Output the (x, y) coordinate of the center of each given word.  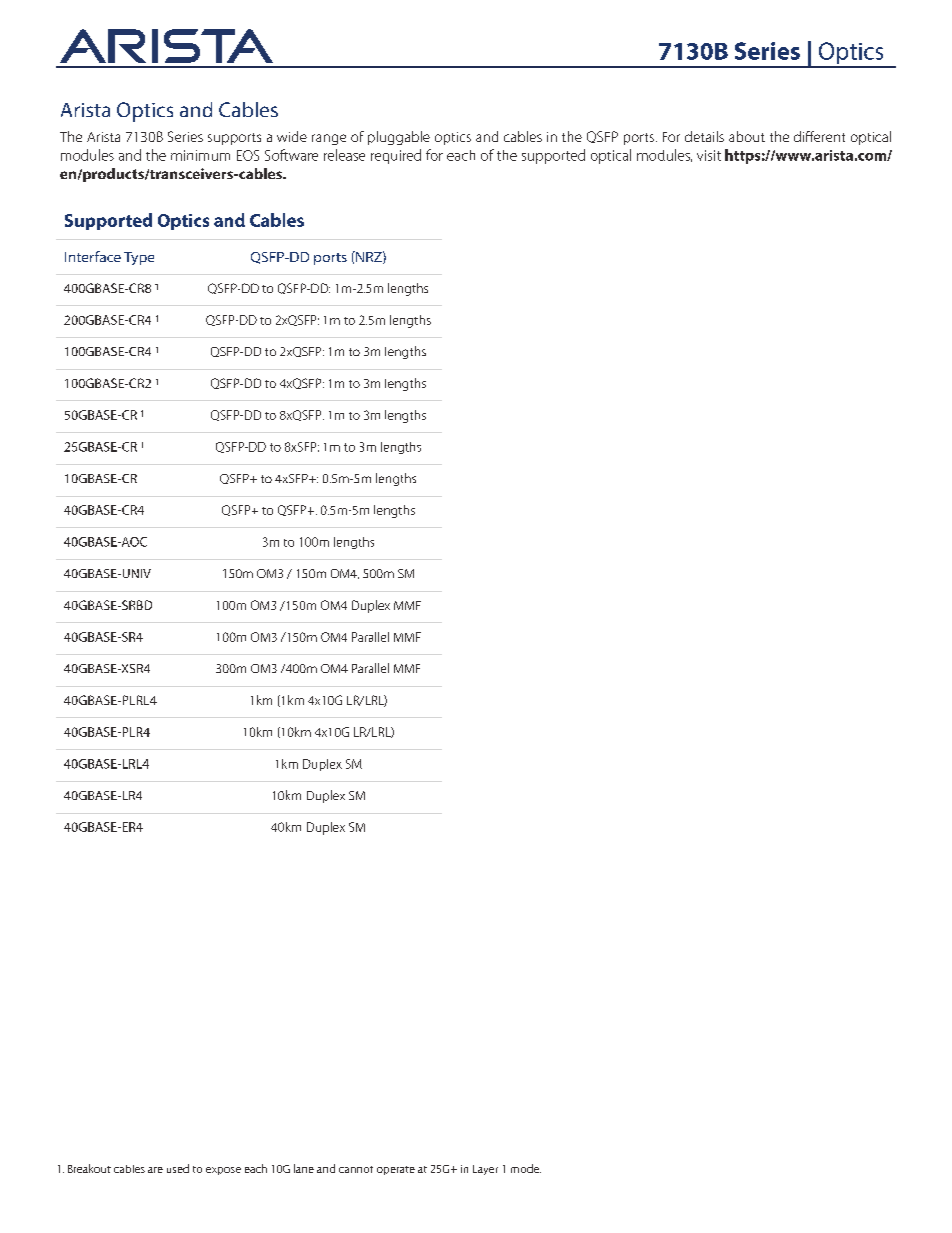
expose (223, 1171)
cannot (356, 1169)
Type (139, 258)
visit (709, 155)
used (178, 1168)
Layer (485, 1170)
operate (396, 1170)
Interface (93, 256)
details (704, 136)
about (747, 136)
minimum (200, 155)
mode (526, 1168)
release (344, 155)
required (396, 156)
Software (291, 155)
